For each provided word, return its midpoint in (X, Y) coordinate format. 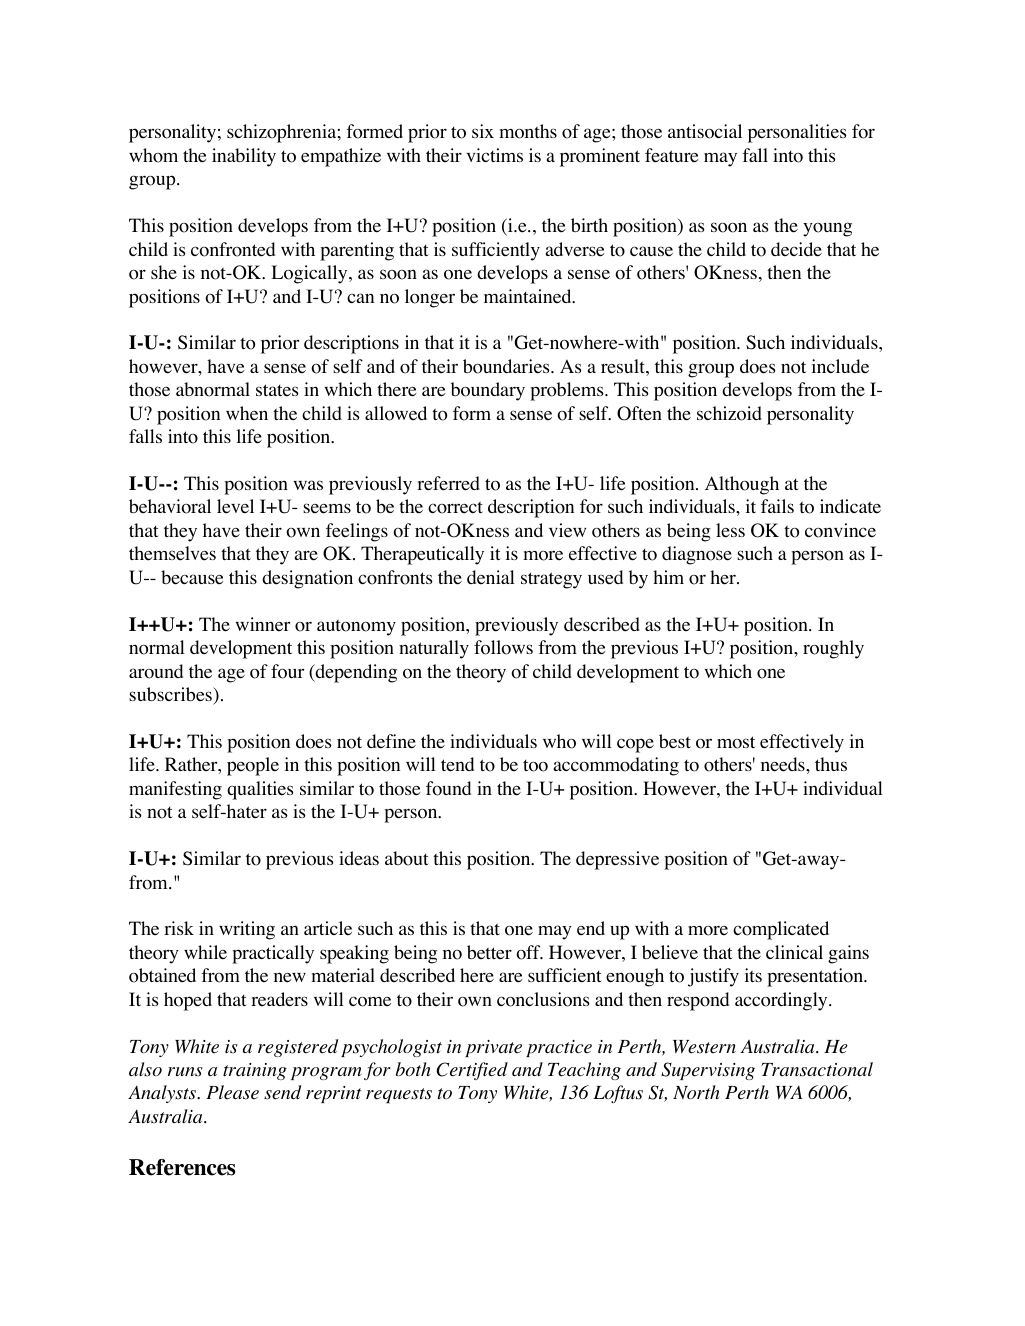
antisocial (705, 131)
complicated (781, 930)
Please (232, 1092)
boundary (488, 391)
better (489, 952)
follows (503, 647)
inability (244, 157)
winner (263, 624)
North (696, 1092)
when (247, 413)
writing (247, 930)
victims (494, 155)
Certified (472, 1071)
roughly (833, 649)
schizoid (729, 413)
